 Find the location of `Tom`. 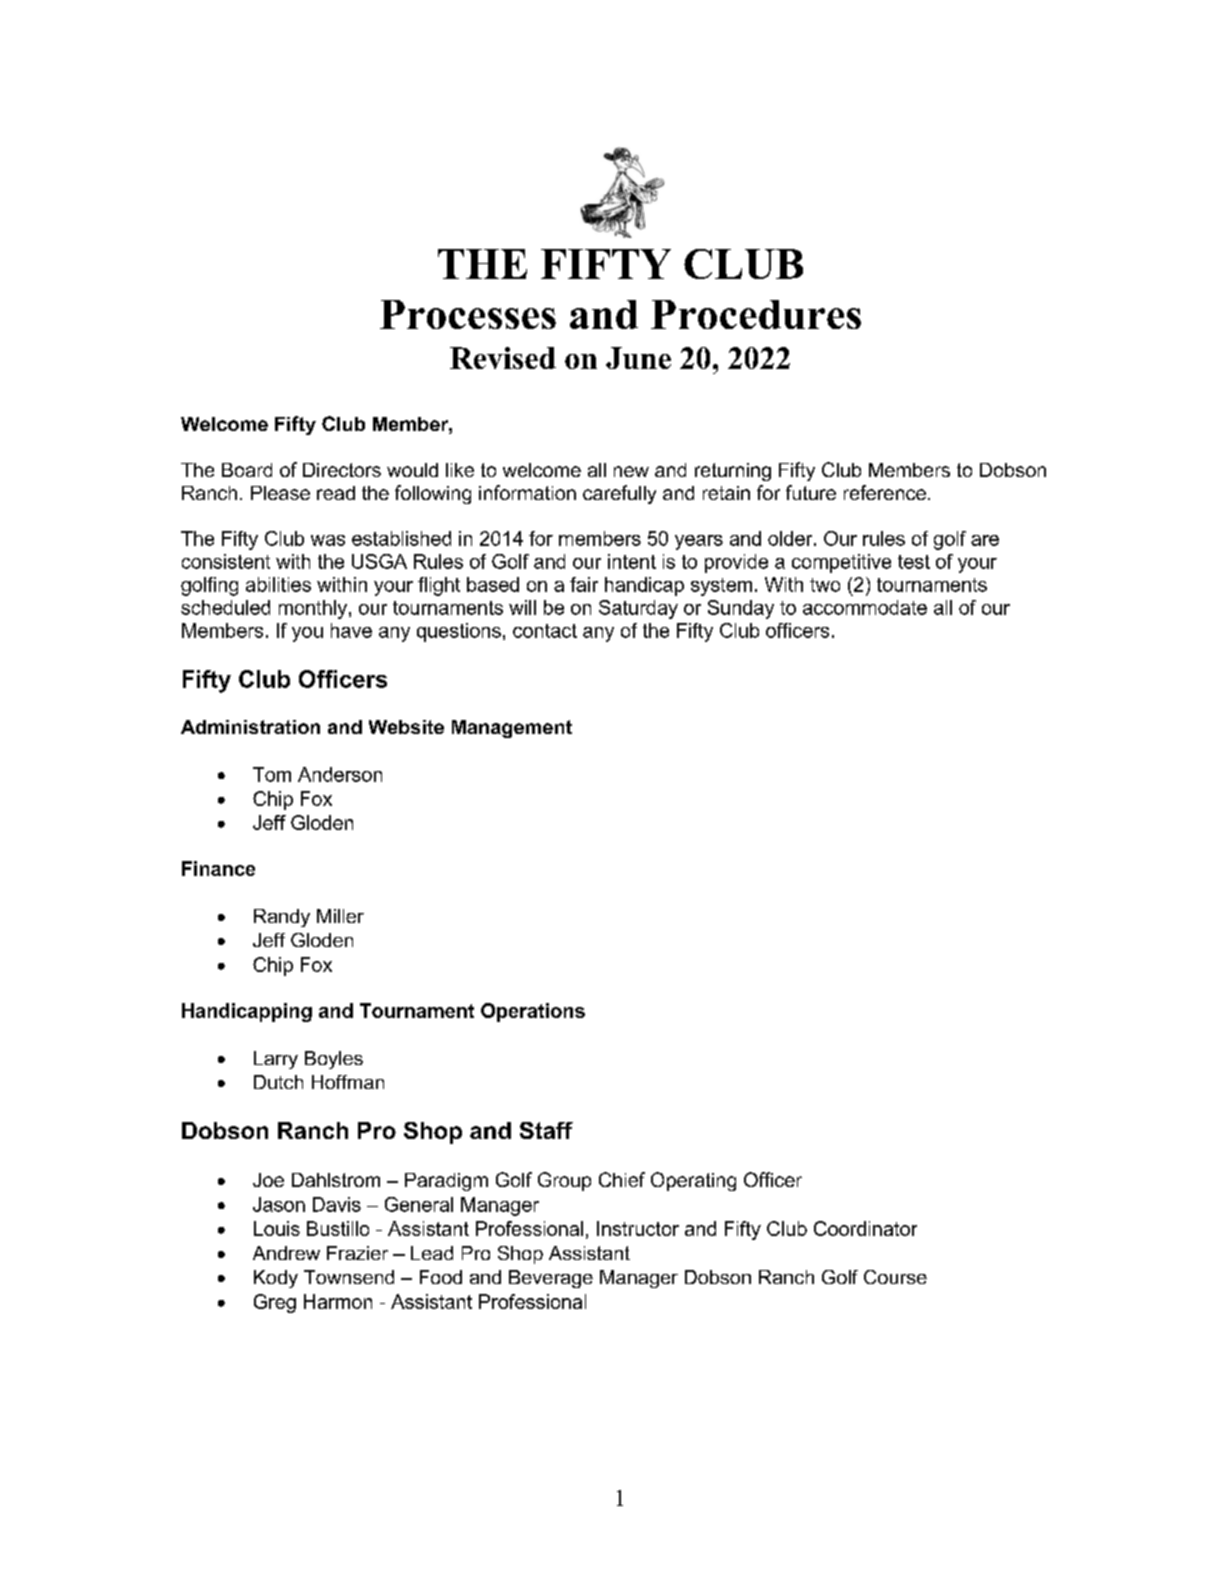

Tom is located at coordinates (272, 774).
